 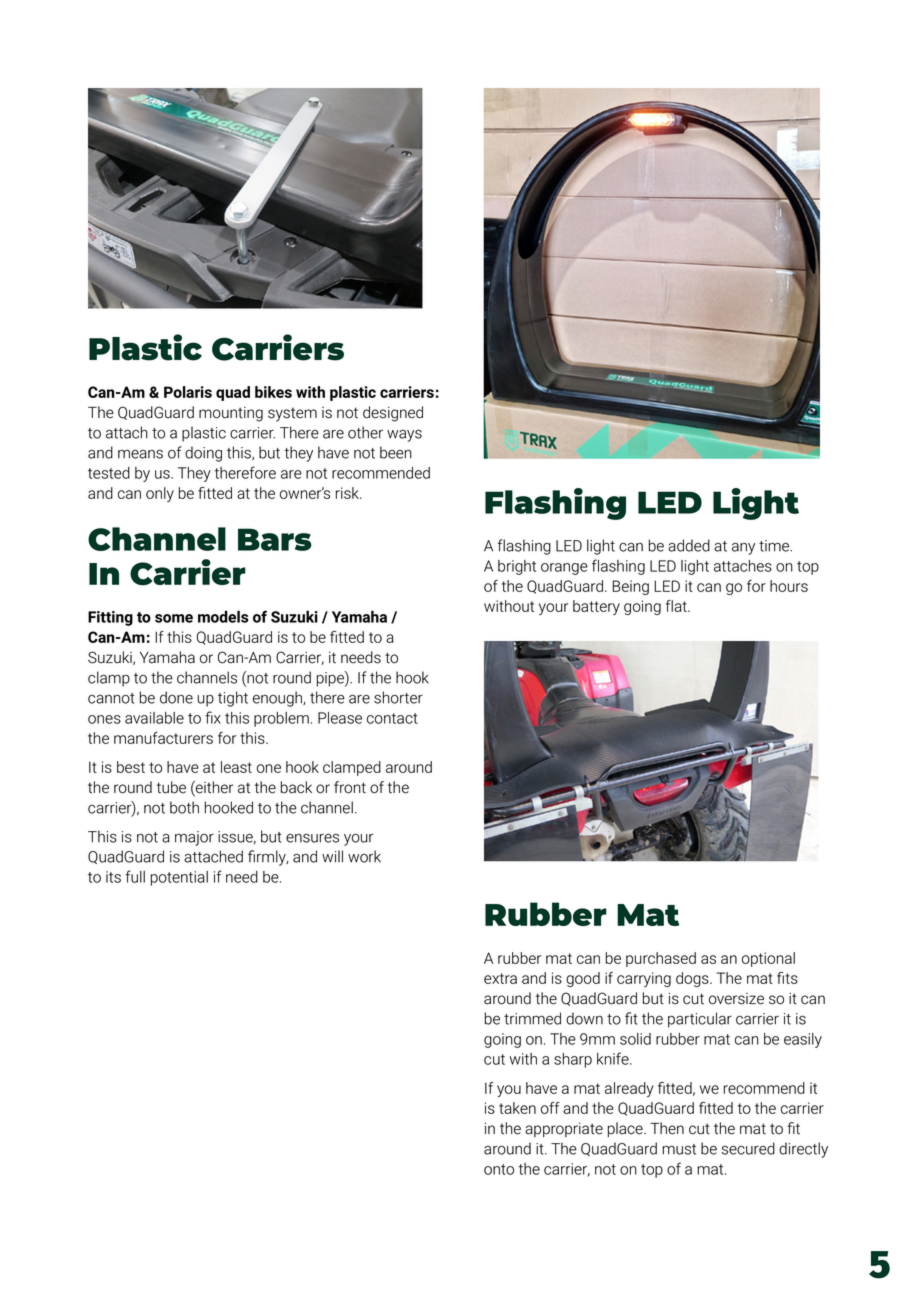 I want to click on shorter, so click(x=398, y=697).
